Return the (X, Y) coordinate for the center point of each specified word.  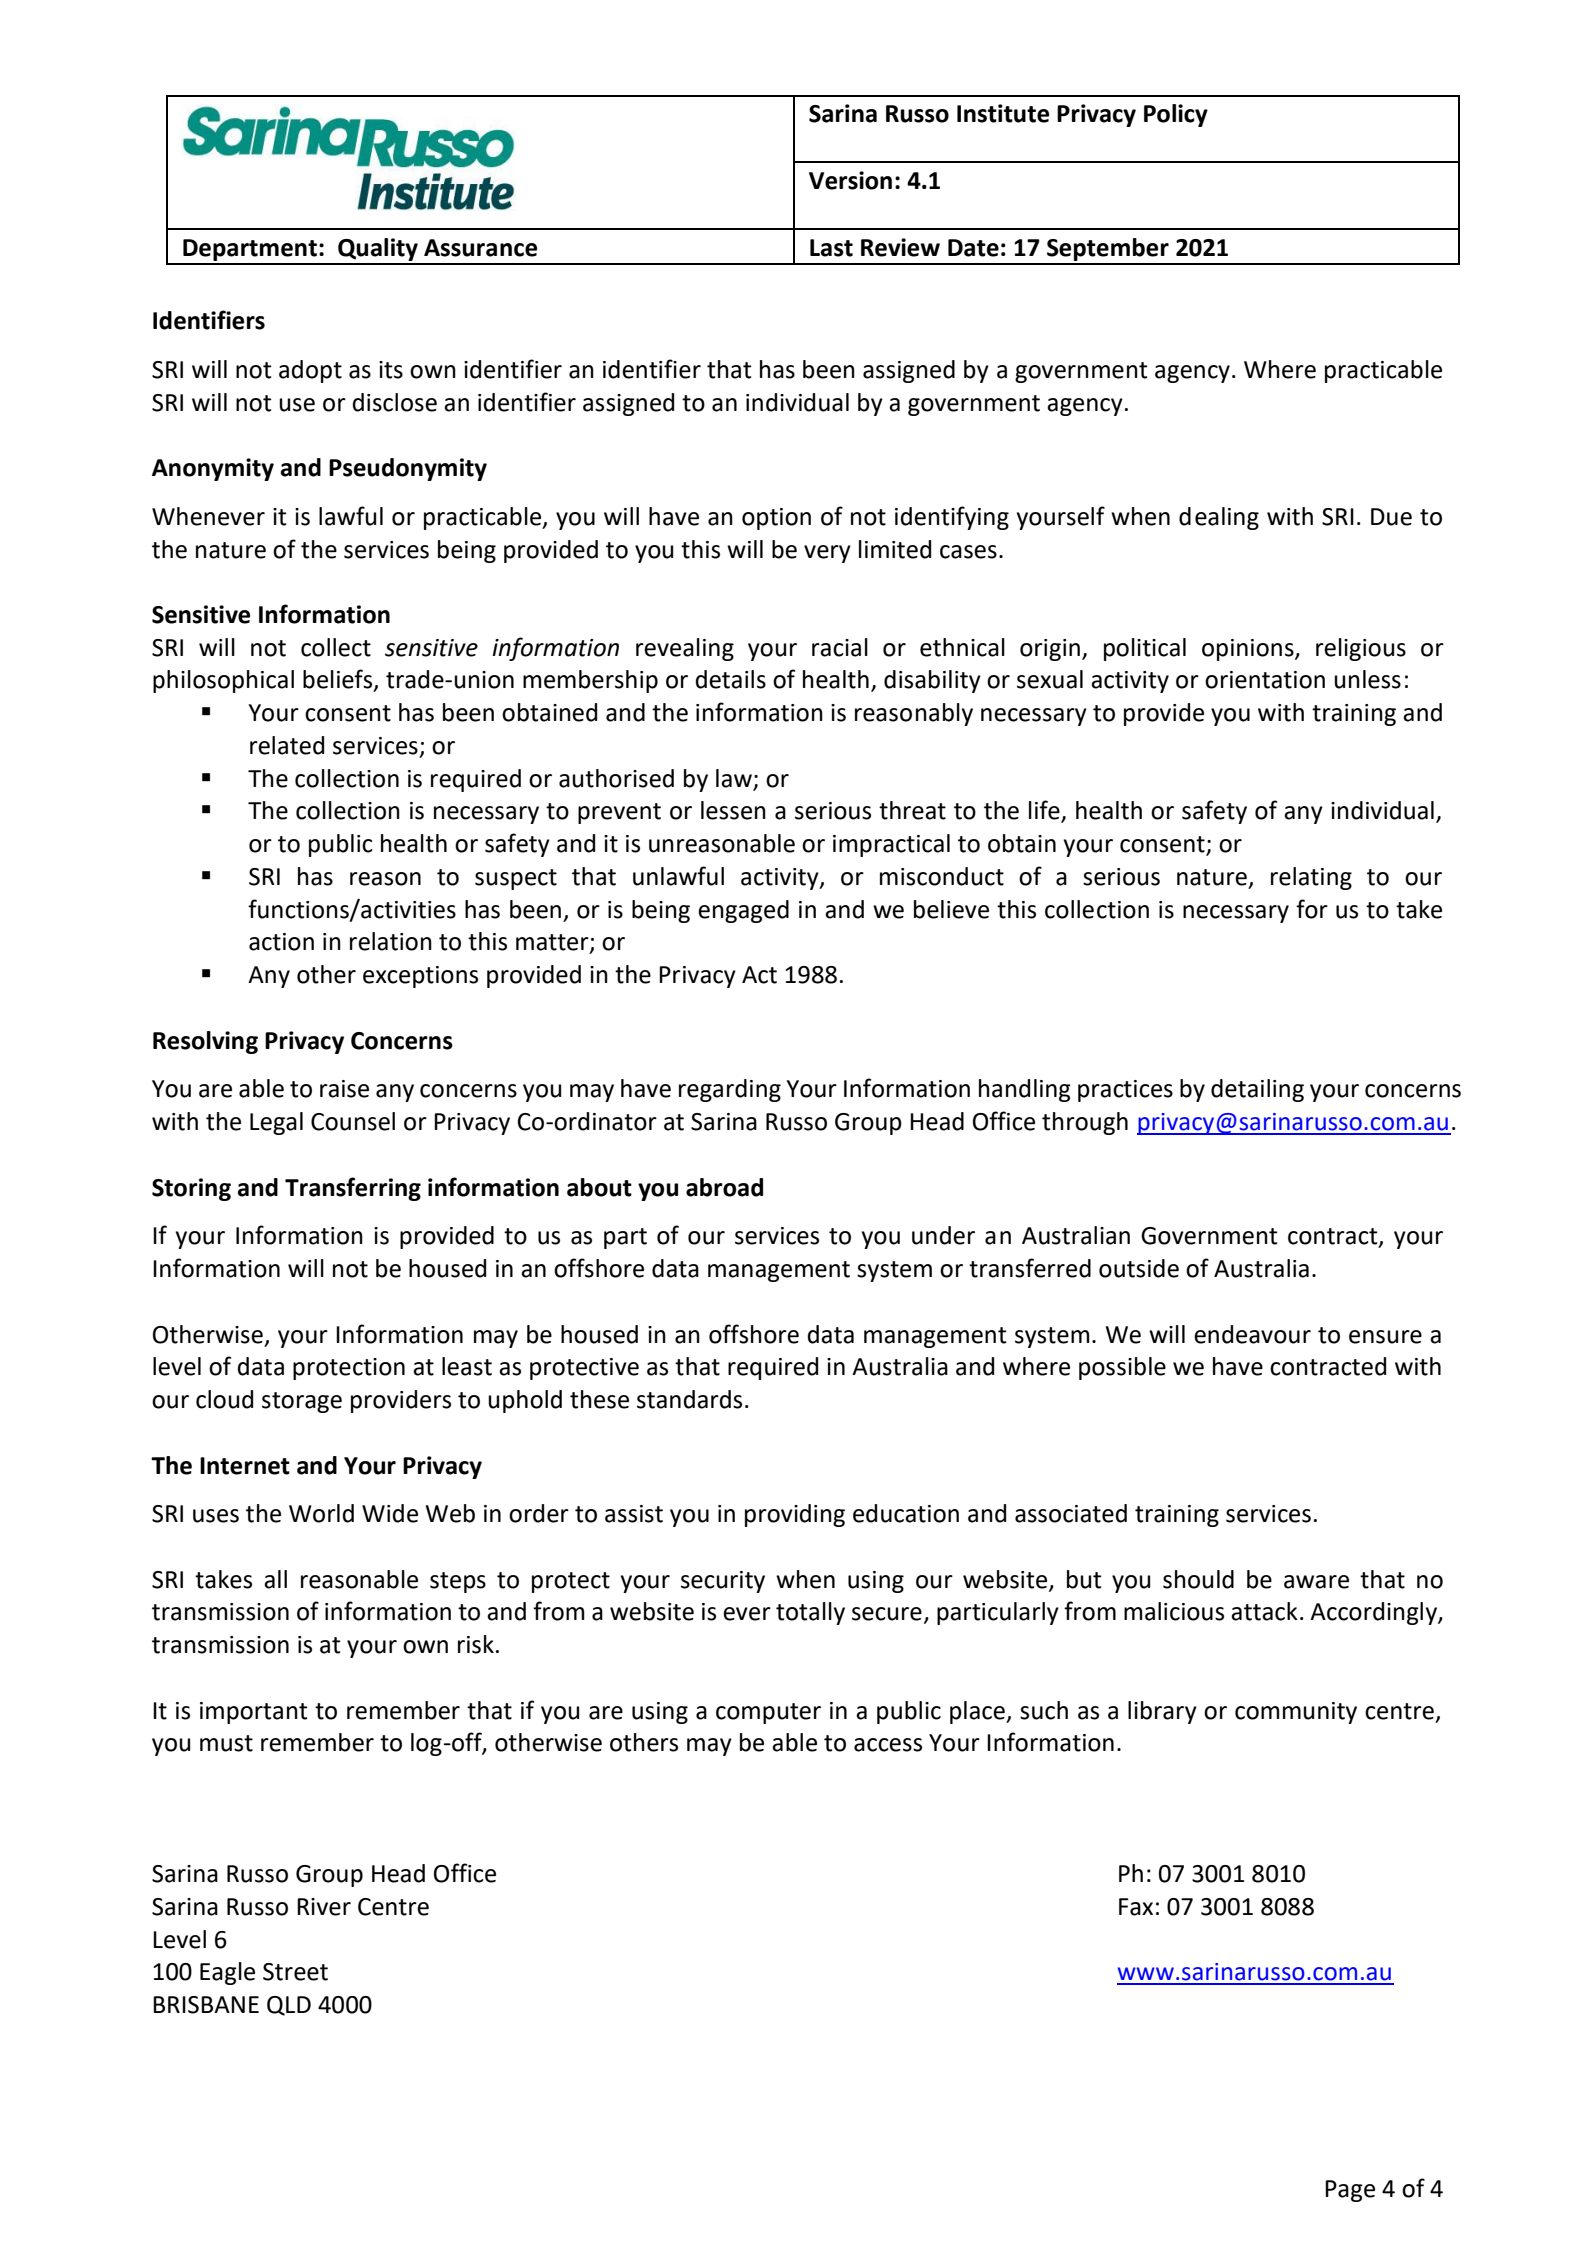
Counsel (353, 1121)
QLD (289, 2006)
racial (840, 647)
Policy (1176, 115)
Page (1350, 2191)
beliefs (339, 680)
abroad (724, 1187)
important (254, 1713)
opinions (1249, 650)
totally (810, 1613)
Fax (1136, 1907)
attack (1264, 1611)
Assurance (480, 248)
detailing (1257, 1090)
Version (850, 180)
